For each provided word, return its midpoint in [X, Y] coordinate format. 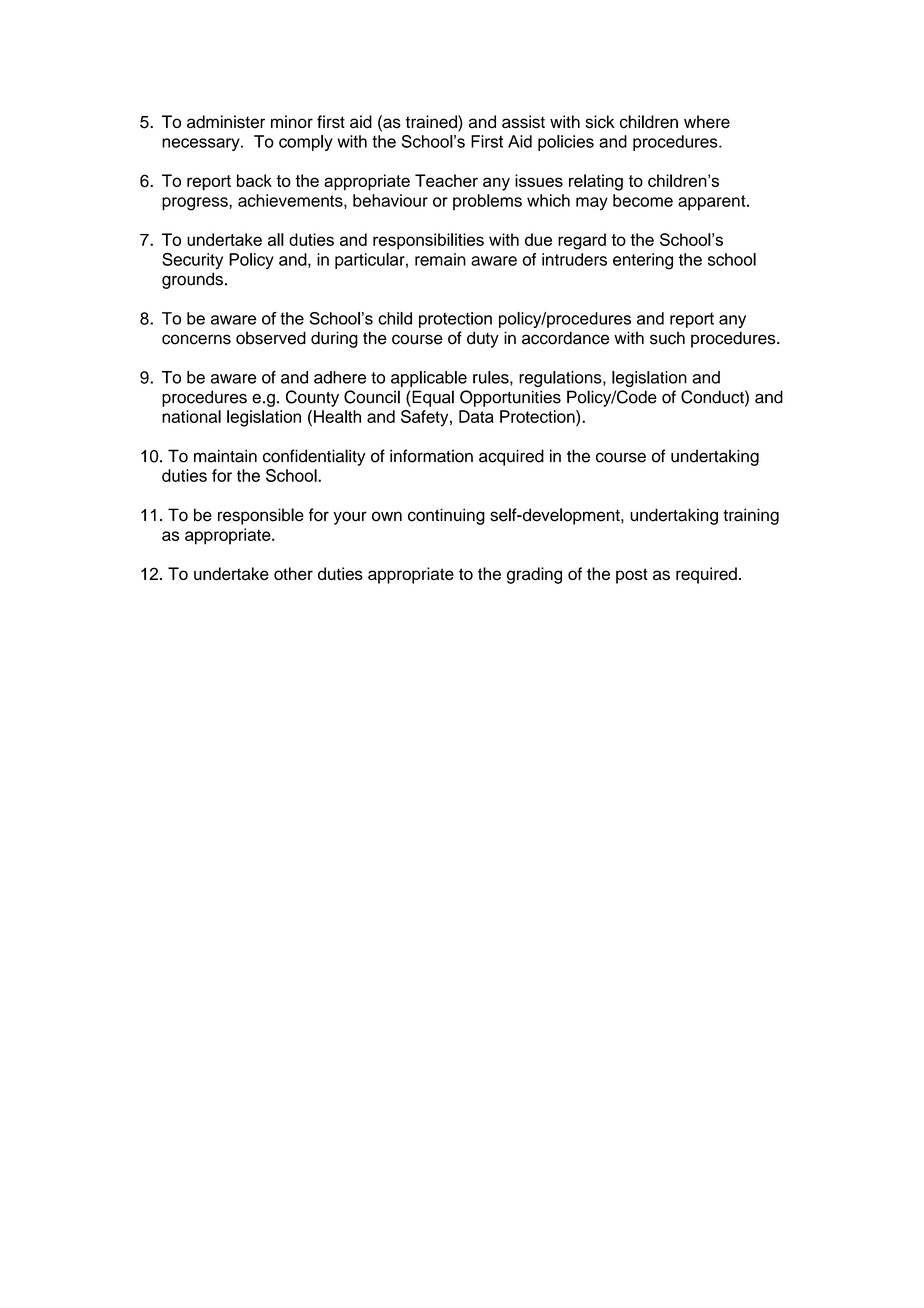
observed [271, 338]
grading [534, 575]
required [706, 575]
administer [226, 122]
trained [432, 123]
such [667, 338]
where [707, 122]
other [293, 573]
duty [483, 339]
